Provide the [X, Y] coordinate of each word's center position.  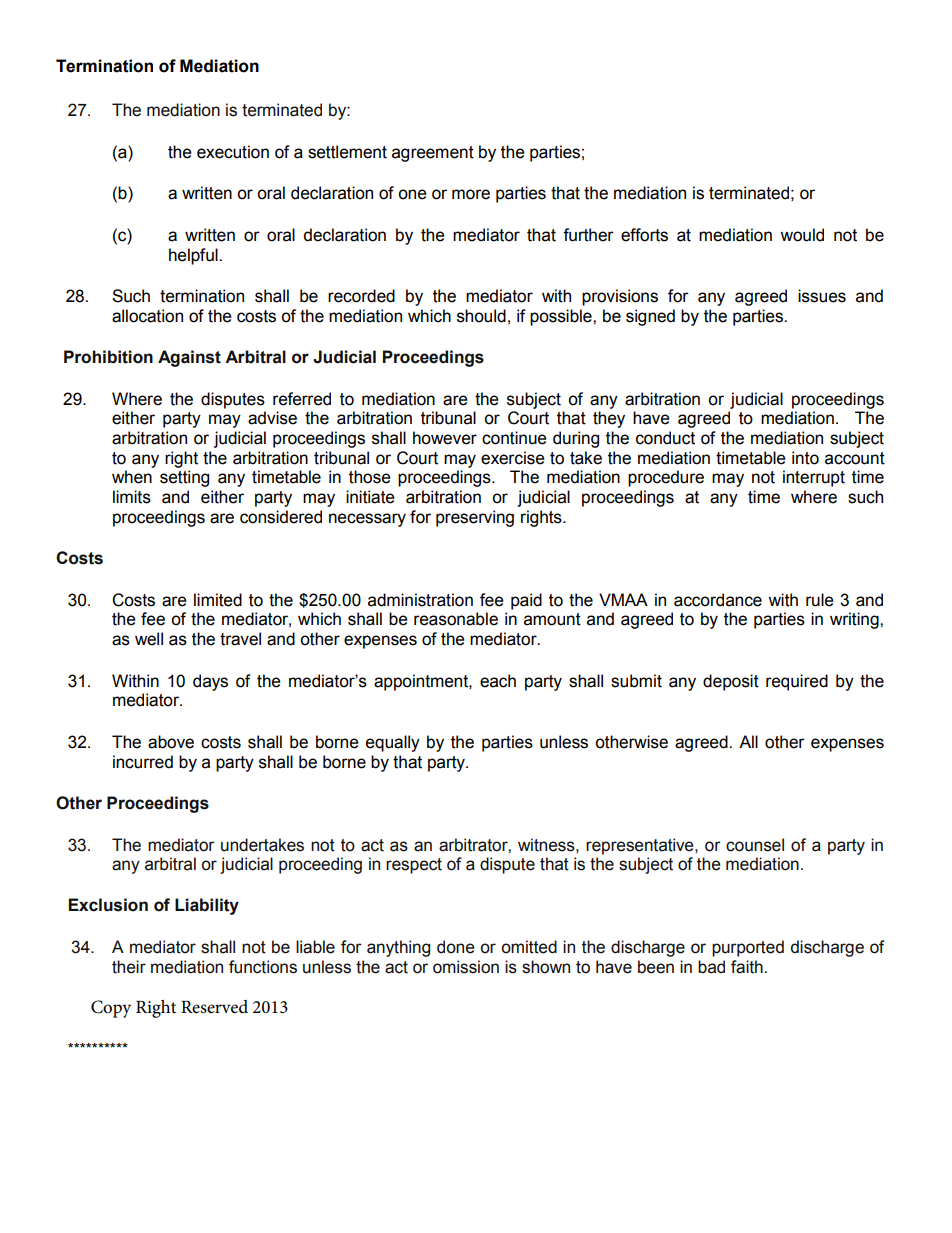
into [805, 458]
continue [514, 438]
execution [233, 152]
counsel [755, 845]
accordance [718, 600]
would [802, 235]
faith [748, 967]
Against [189, 358]
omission [466, 967]
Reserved [214, 1007]
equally [393, 743]
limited [218, 600]
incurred [143, 762]
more [471, 194]
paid [526, 601]
